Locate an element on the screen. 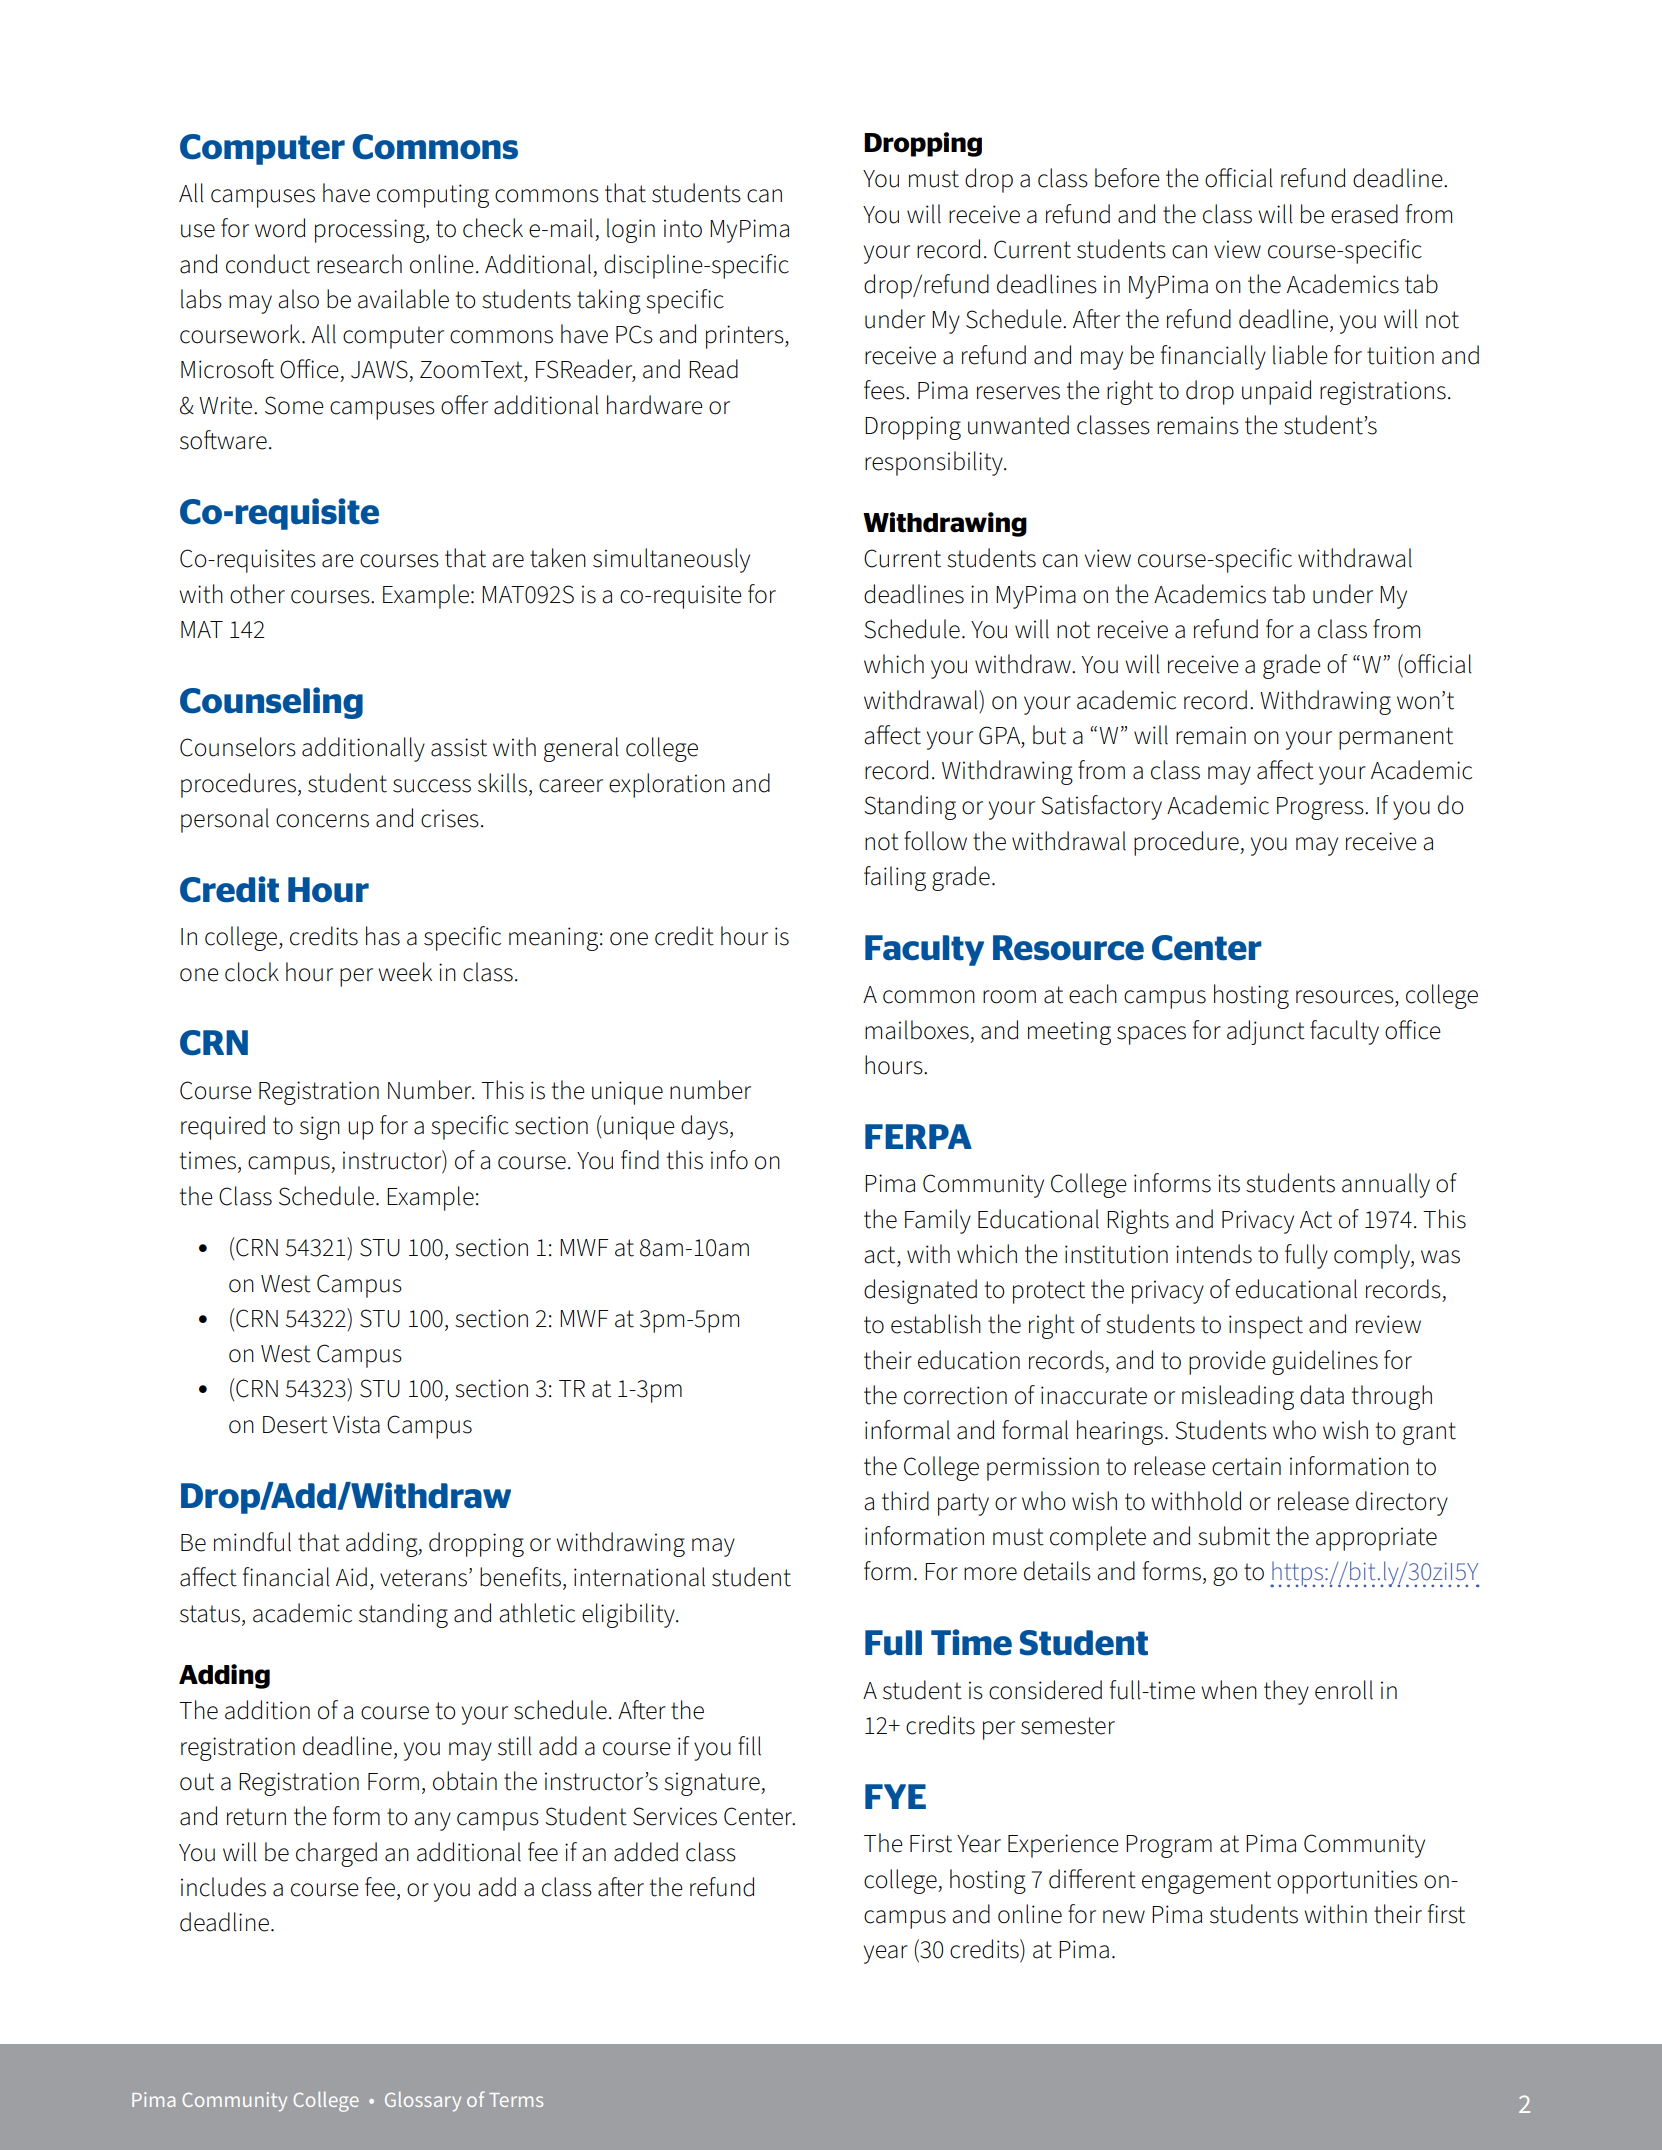  processing is located at coordinates (371, 231).
